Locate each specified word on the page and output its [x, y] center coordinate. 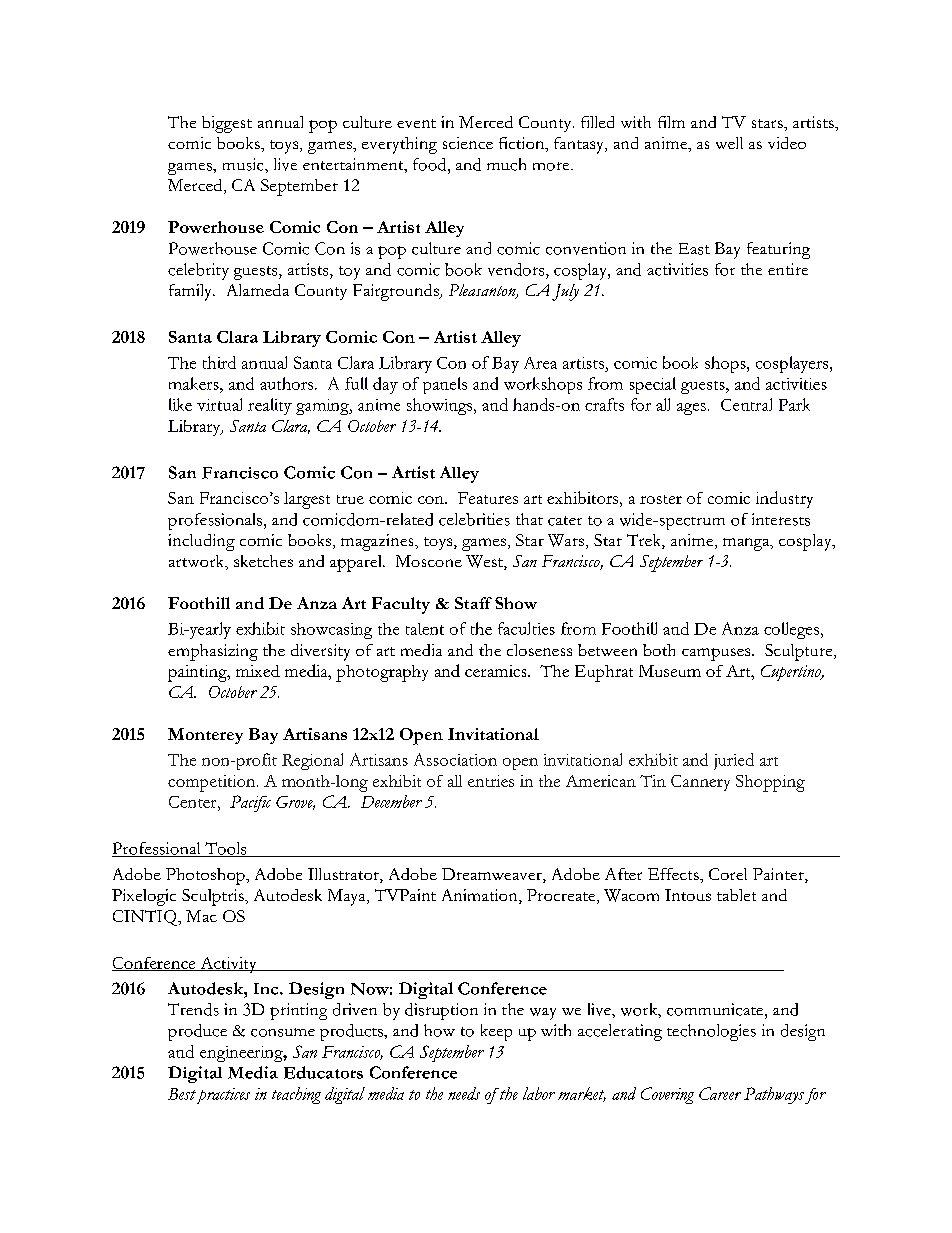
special [653, 385]
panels [445, 385]
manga [747, 544]
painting [198, 673]
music [244, 164]
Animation [481, 896]
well [729, 143]
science [468, 143]
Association [455, 759]
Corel [728, 874]
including [201, 542]
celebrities [474, 519]
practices [222, 1096]
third [219, 362]
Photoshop [206, 876]
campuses [717, 654]
